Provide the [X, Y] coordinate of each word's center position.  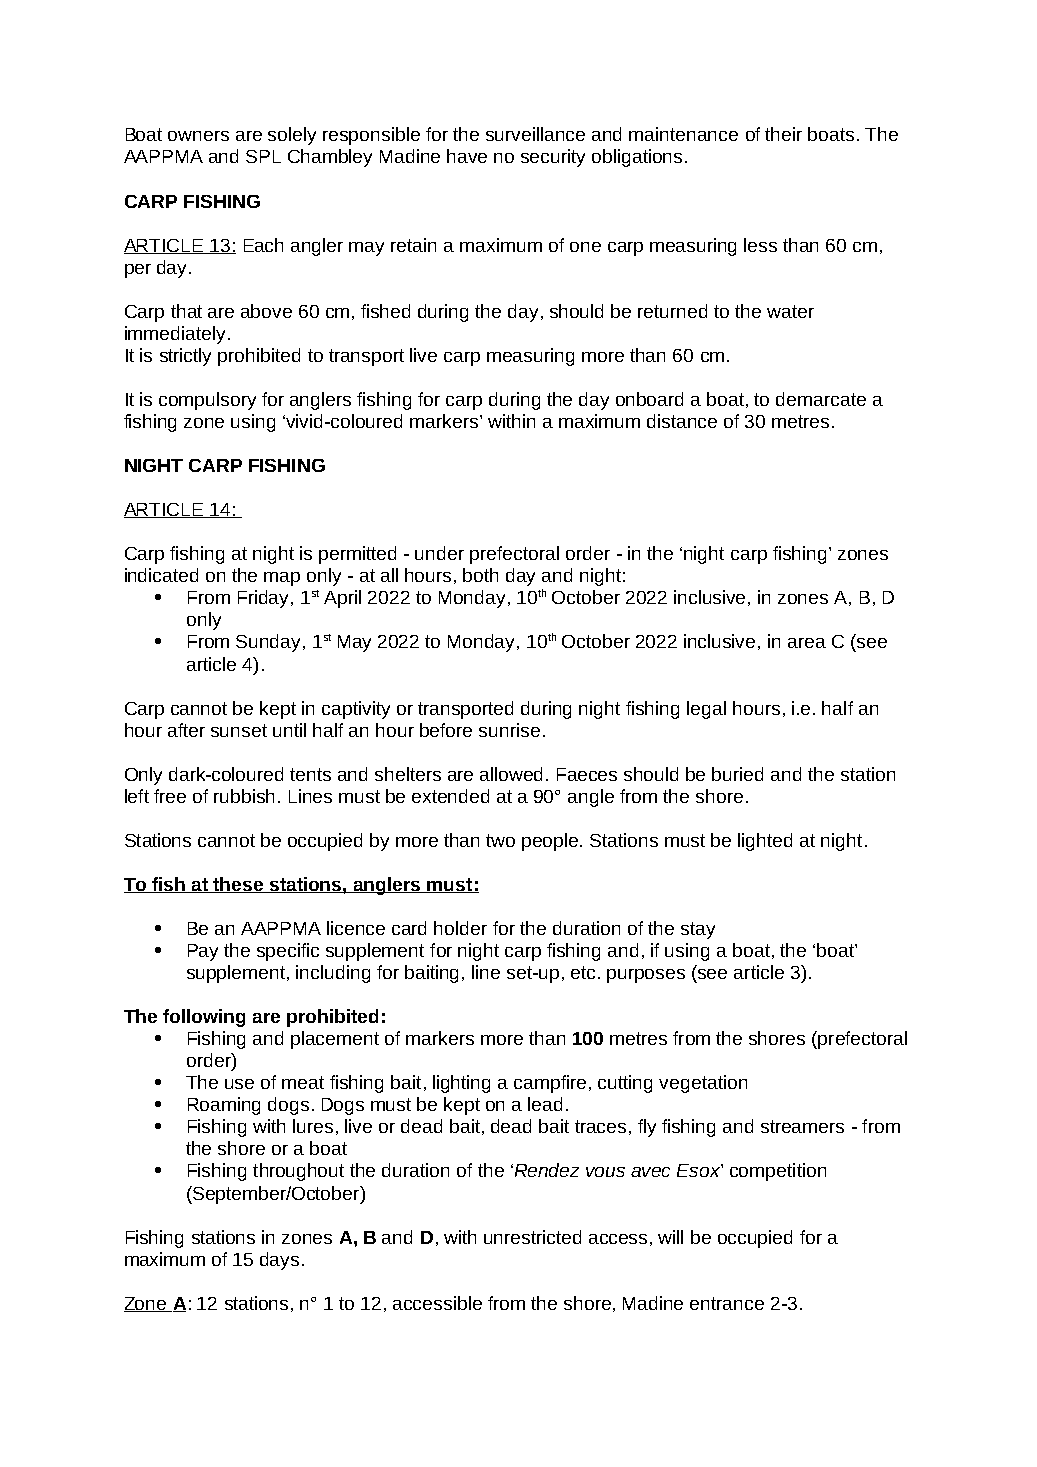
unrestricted [532, 1237]
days [279, 1261]
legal [706, 710]
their [783, 134]
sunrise [509, 730]
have [467, 156]
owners [198, 136]
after [186, 730]
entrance [727, 1303]
